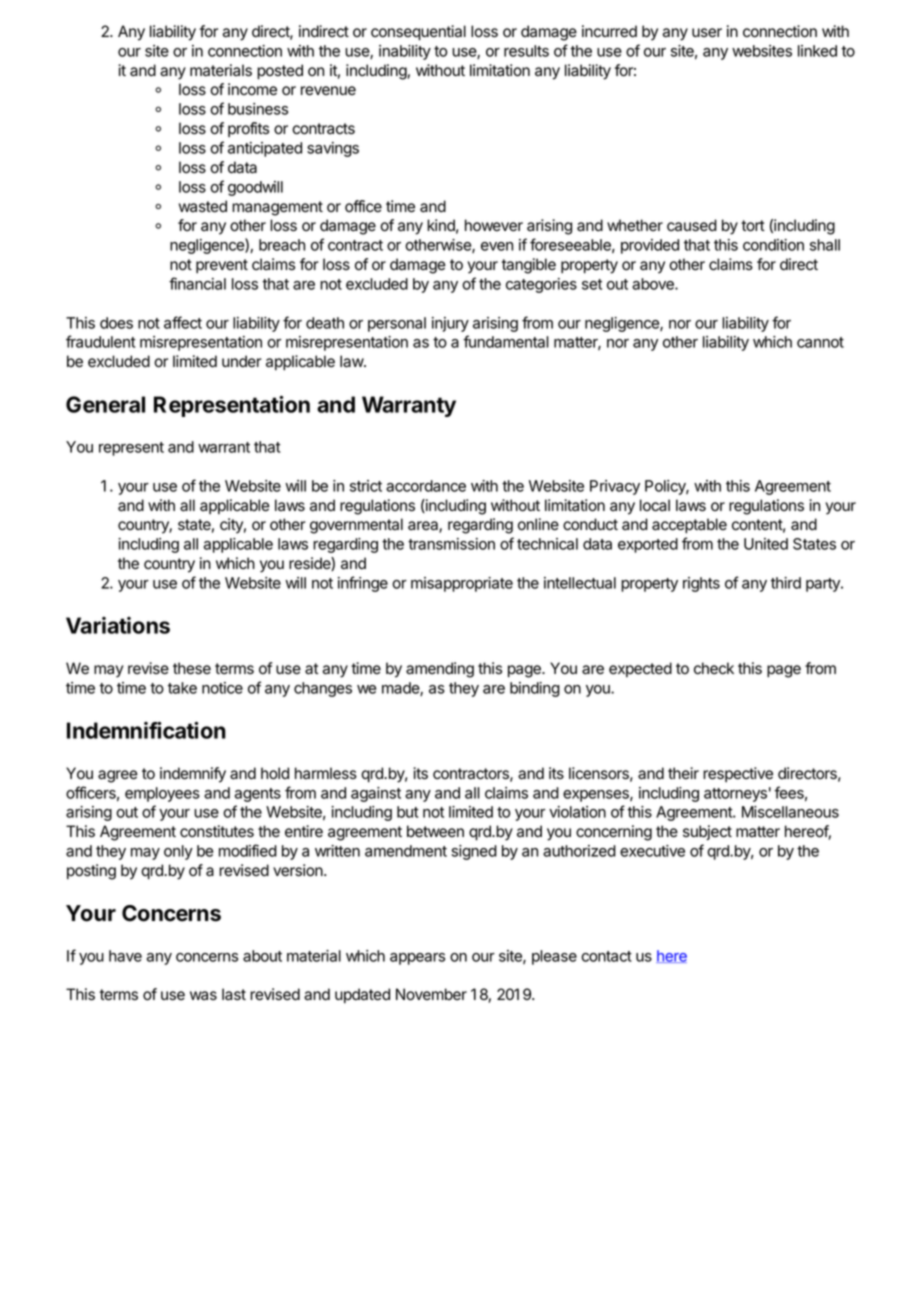  What do you see at coordinates (405, 52) in the image?
I see `inability` at bounding box center [405, 52].
